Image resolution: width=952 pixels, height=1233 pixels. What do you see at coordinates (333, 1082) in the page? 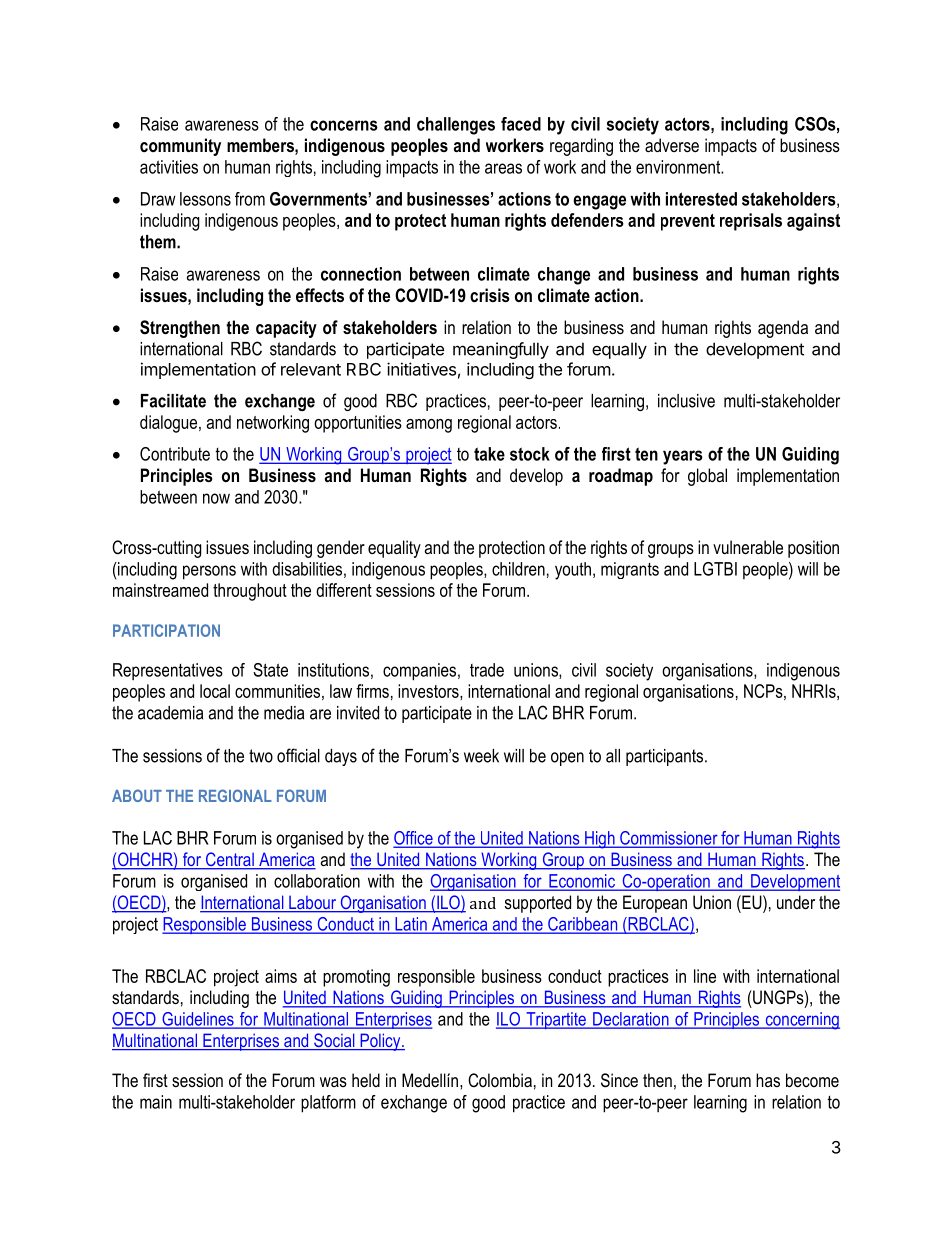
I see `was` at bounding box center [333, 1082].
